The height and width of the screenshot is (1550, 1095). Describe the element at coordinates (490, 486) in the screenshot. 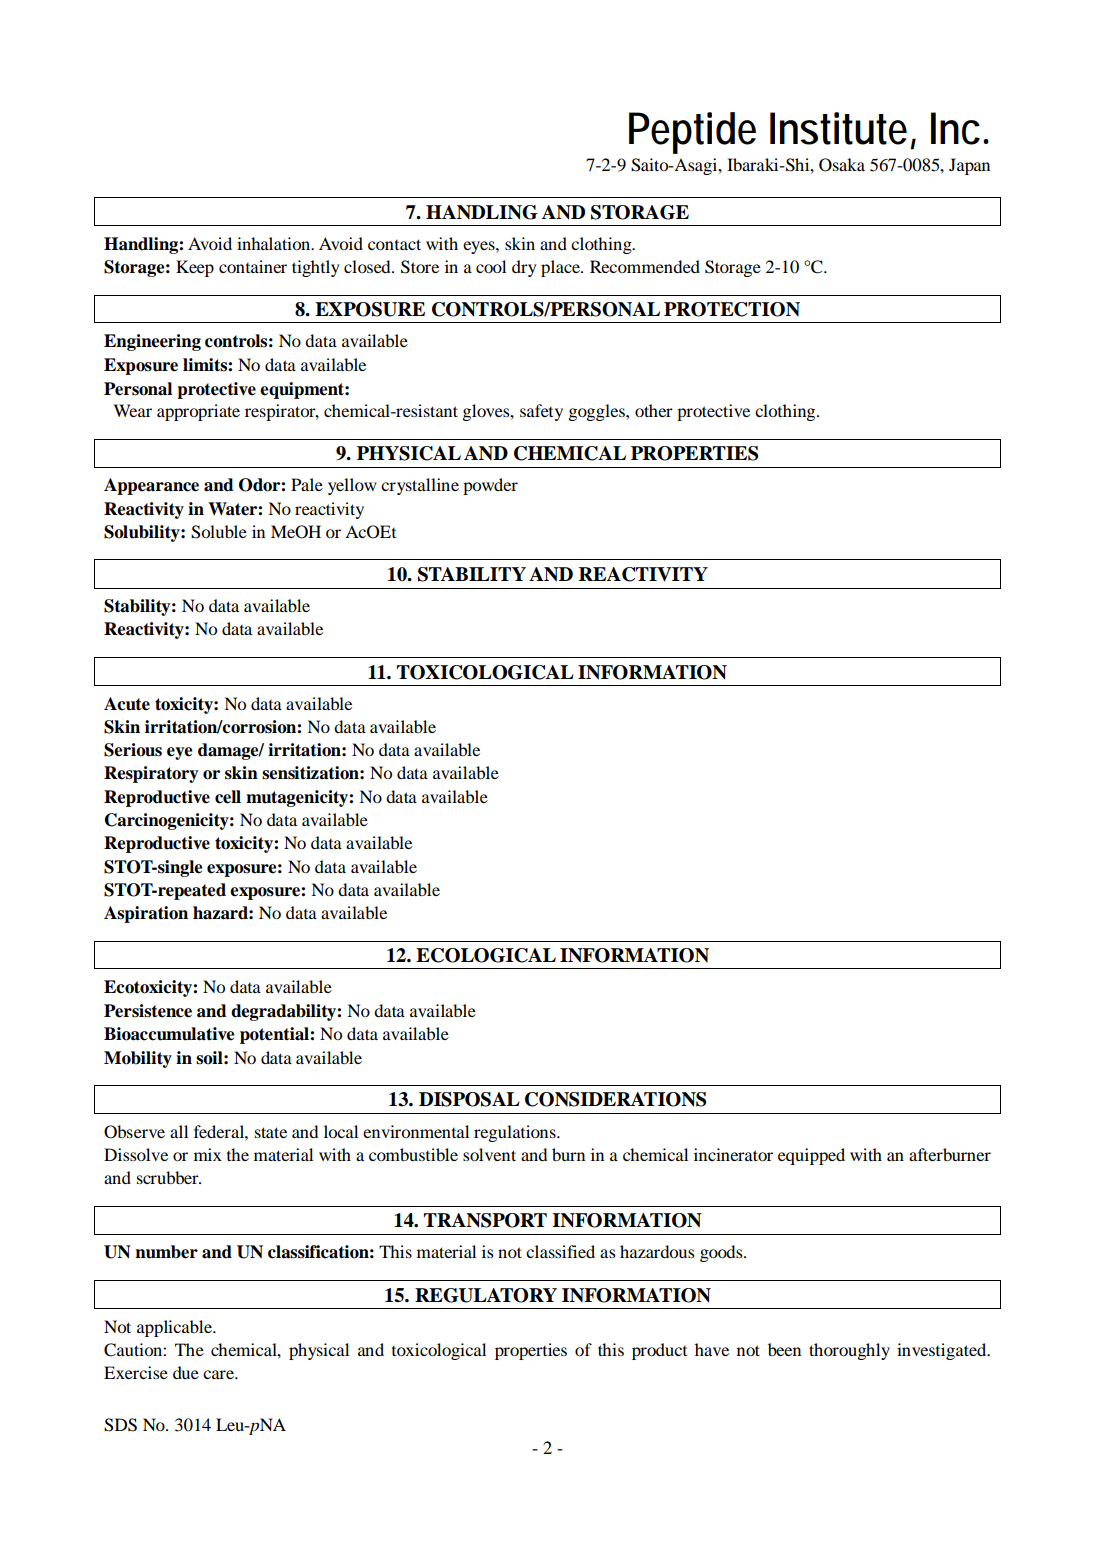

I see `powder` at that location.
